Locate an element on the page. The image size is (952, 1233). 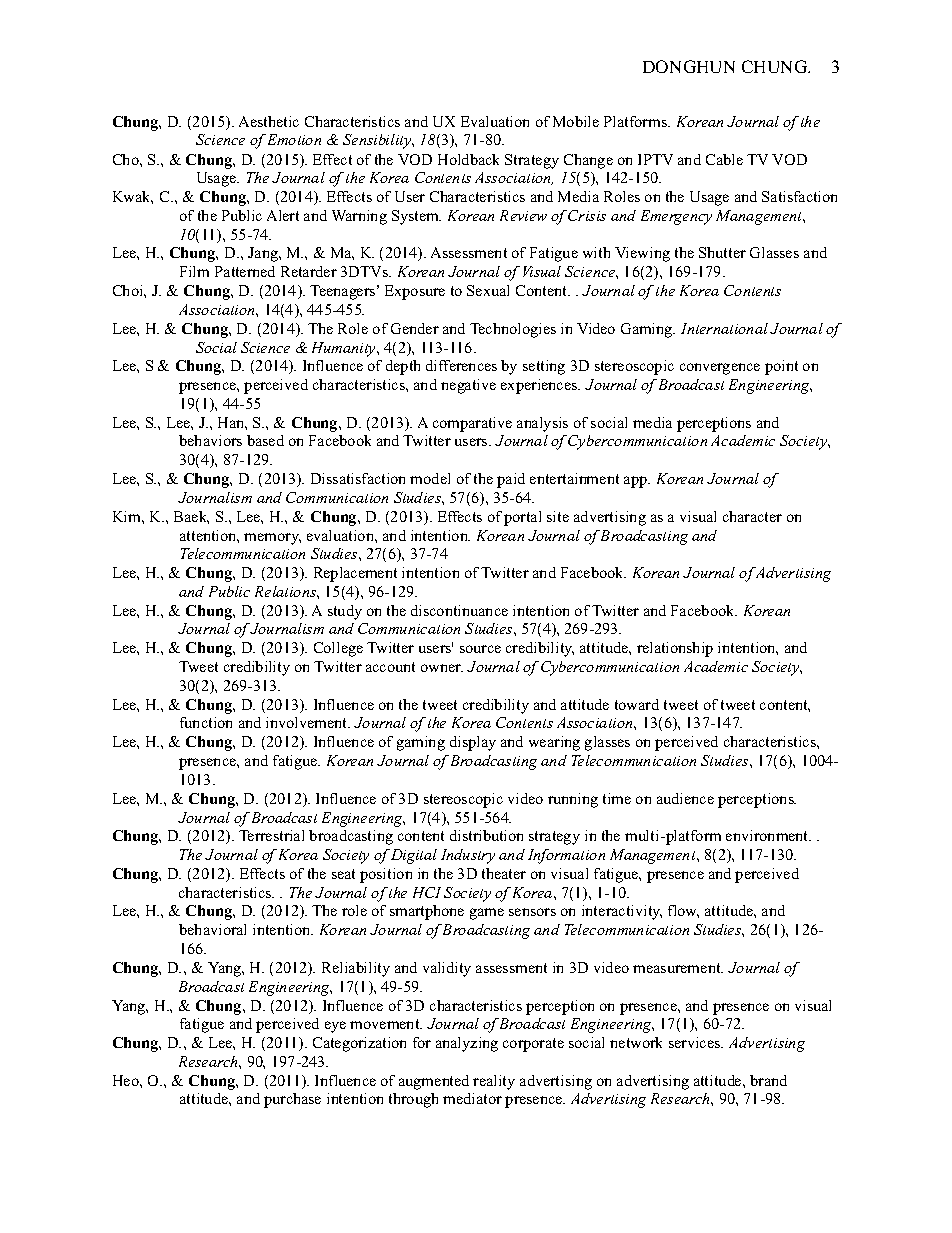
Sensibility is located at coordinates (378, 141).
